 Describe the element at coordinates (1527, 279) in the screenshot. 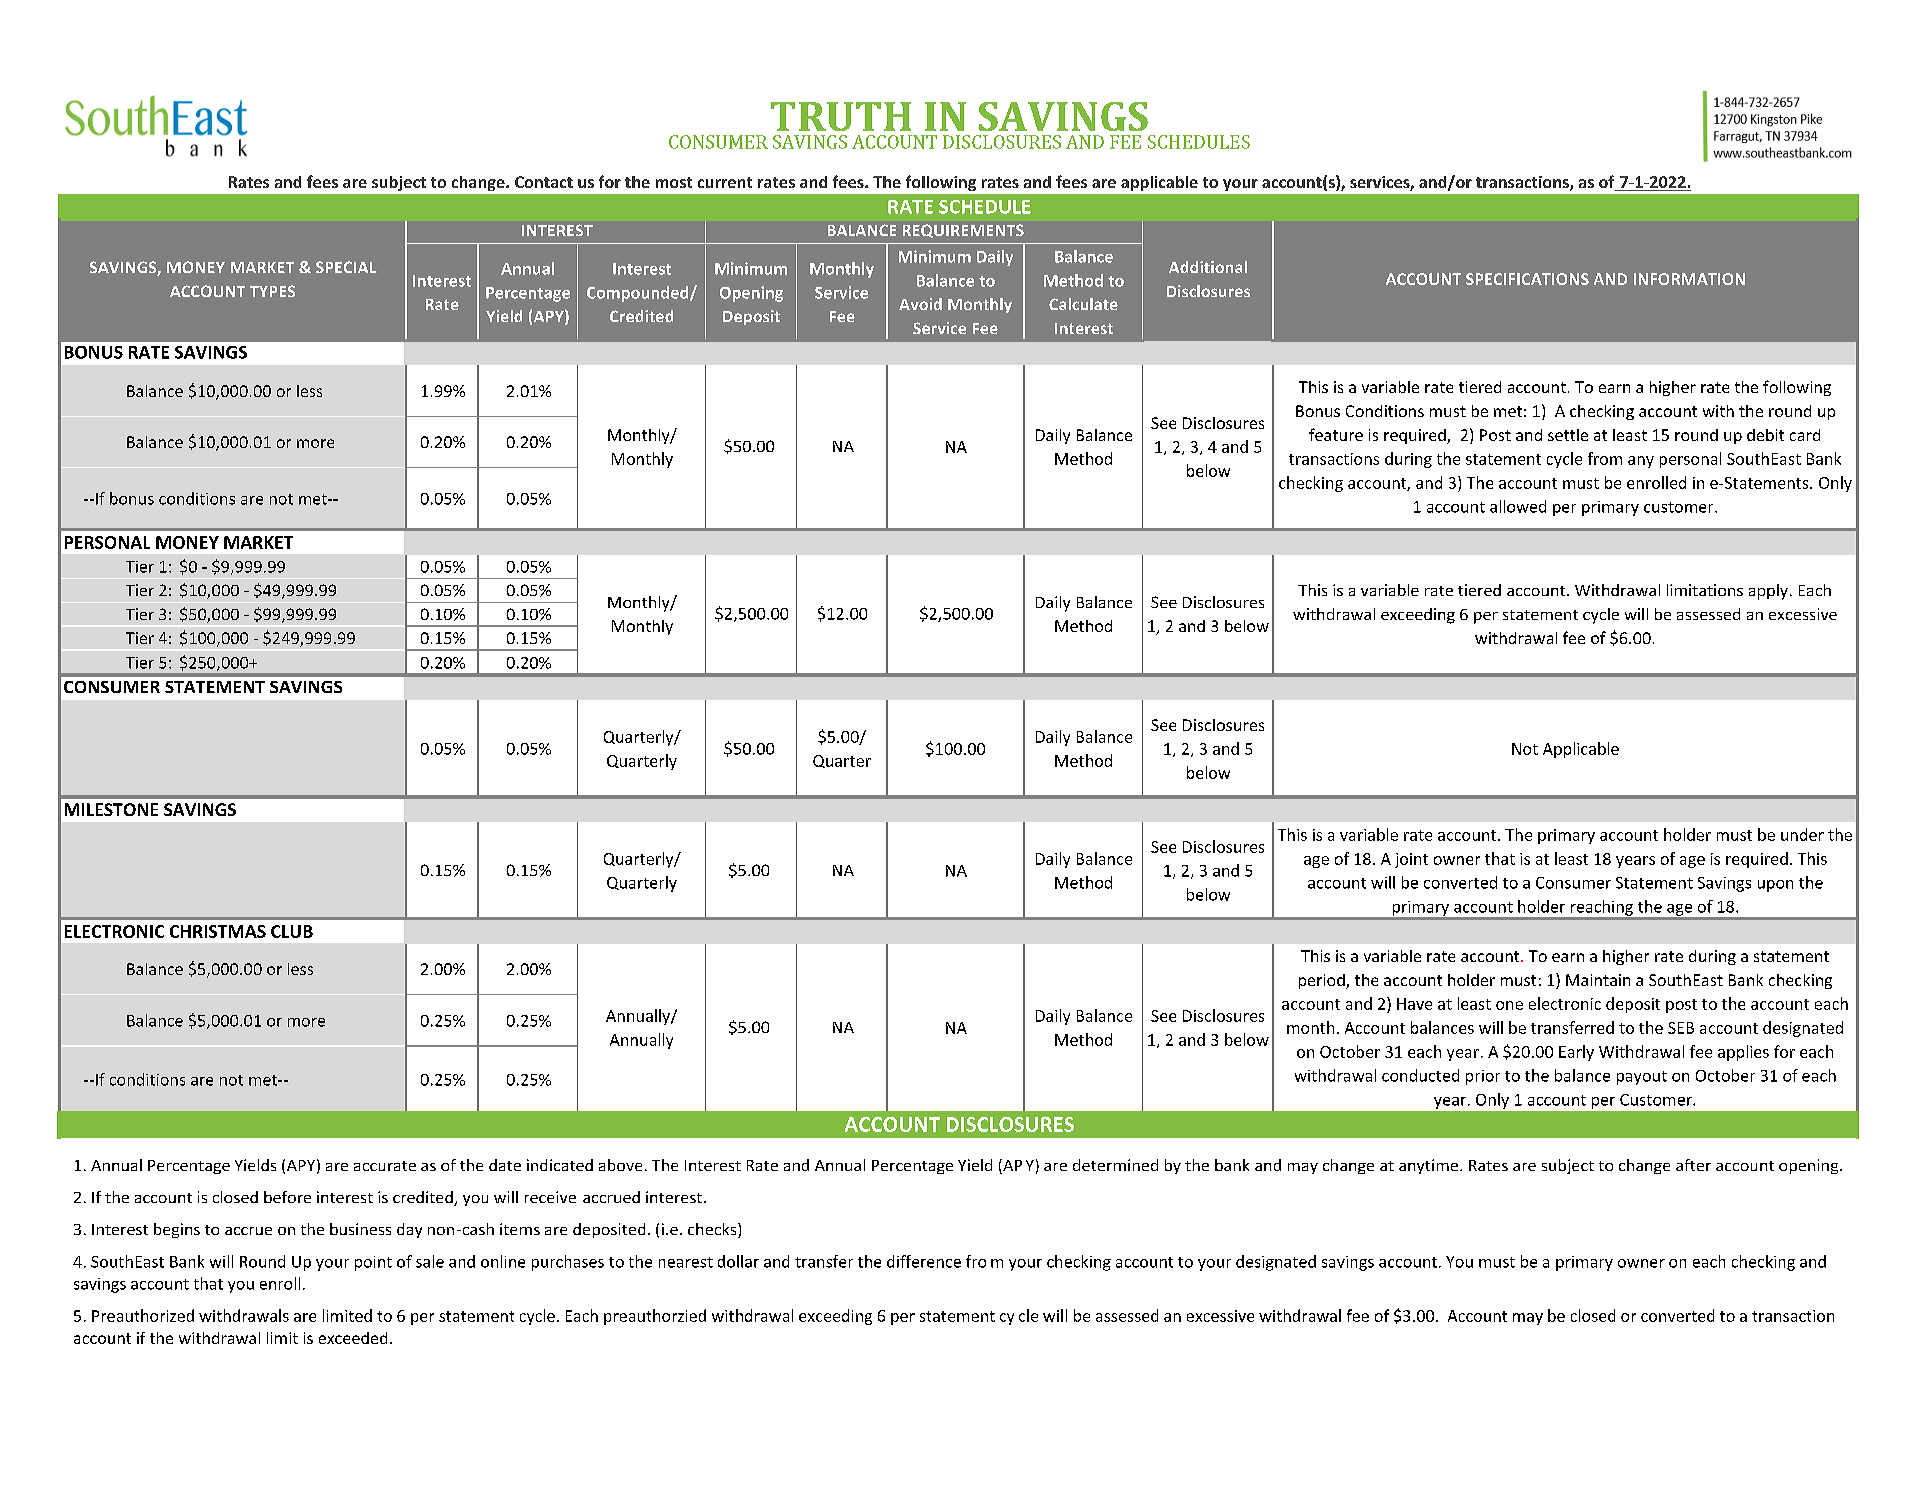

I see `SPECIFICATIONS` at that location.
